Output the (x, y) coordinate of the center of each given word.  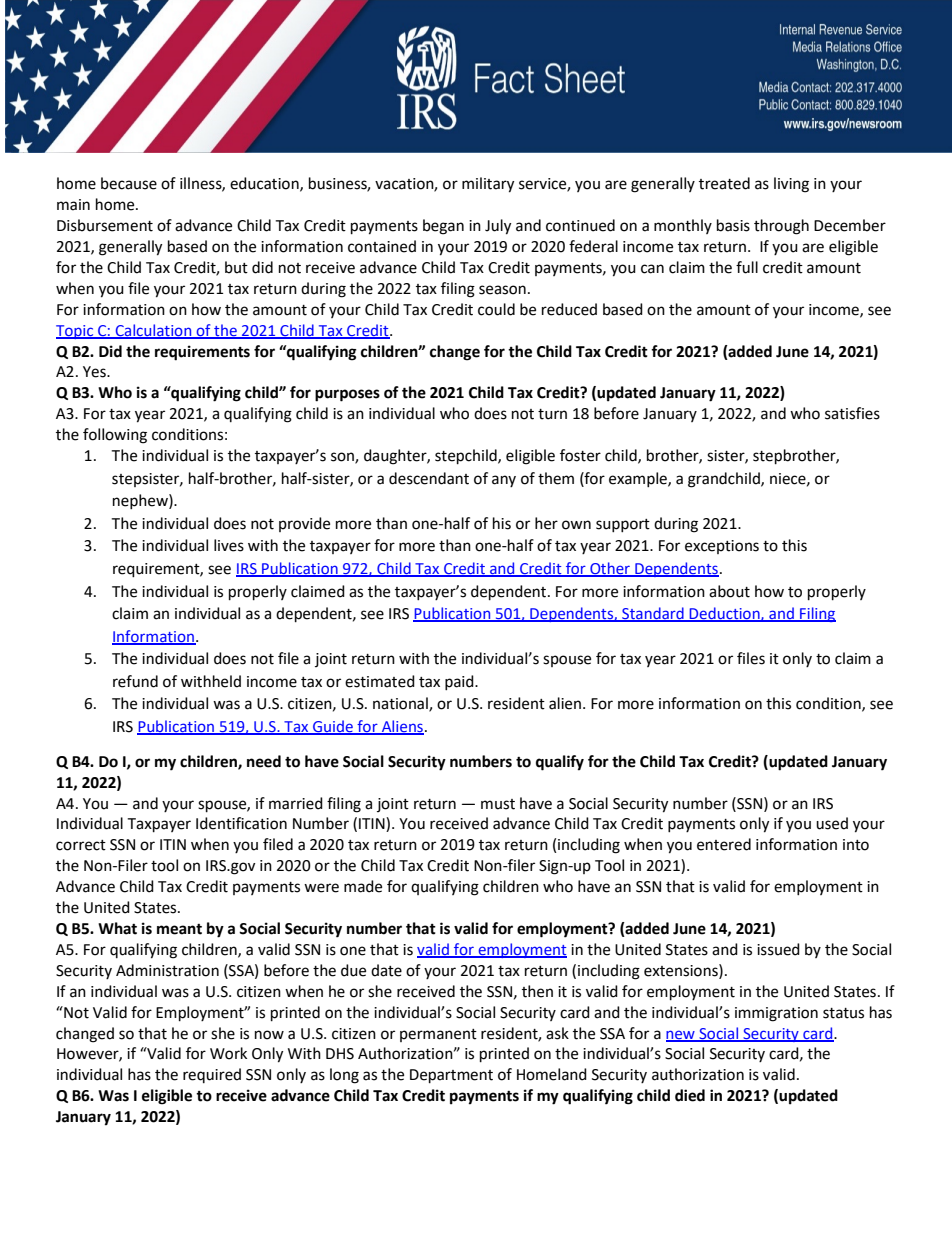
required (212, 1075)
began (443, 227)
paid (460, 682)
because (129, 183)
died (690, 1095)
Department (451, 1076)
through (781, 227)
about (729, 591)
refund (135, 681)
